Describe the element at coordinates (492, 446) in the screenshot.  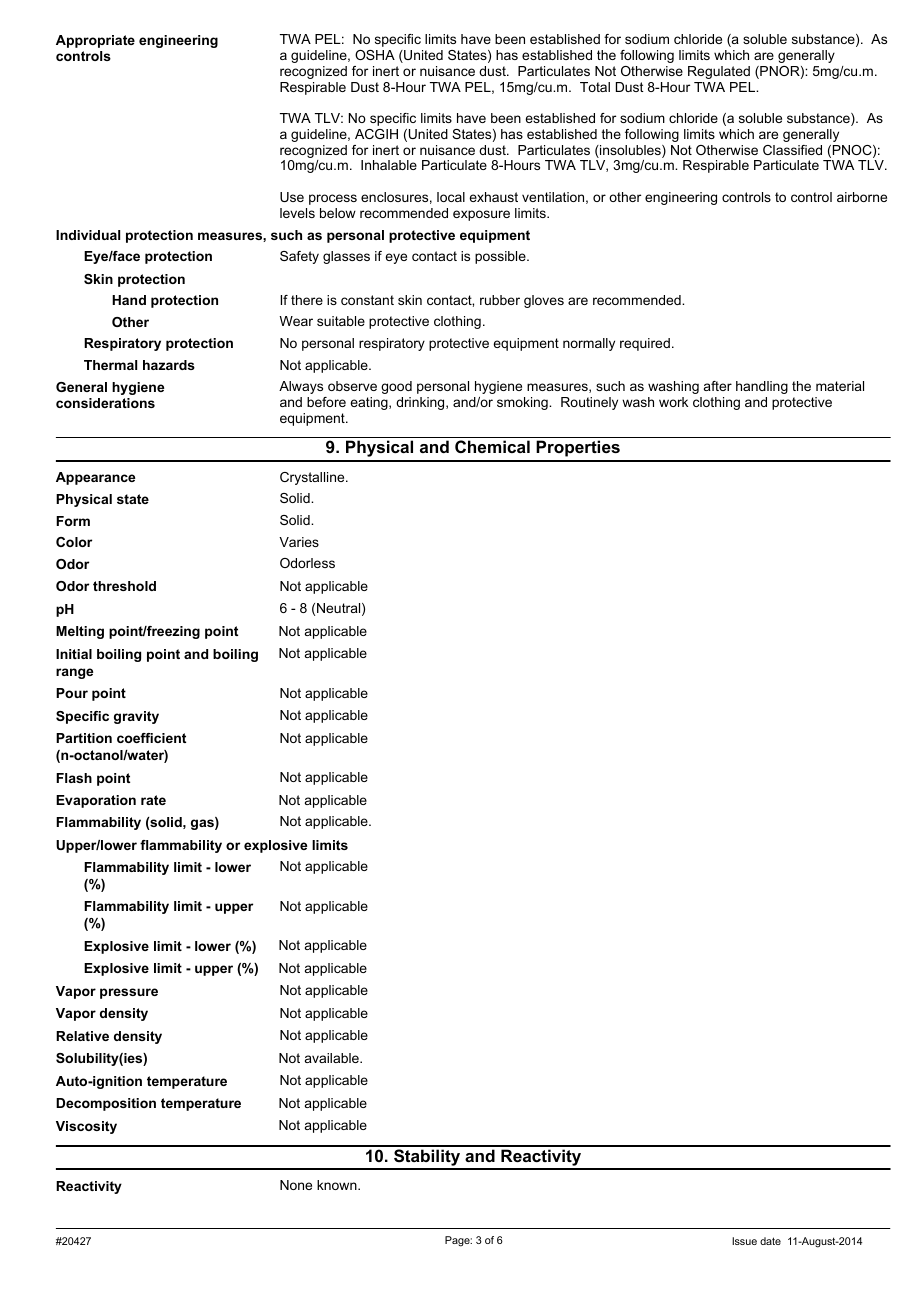
I see `Chemical` at that location.
